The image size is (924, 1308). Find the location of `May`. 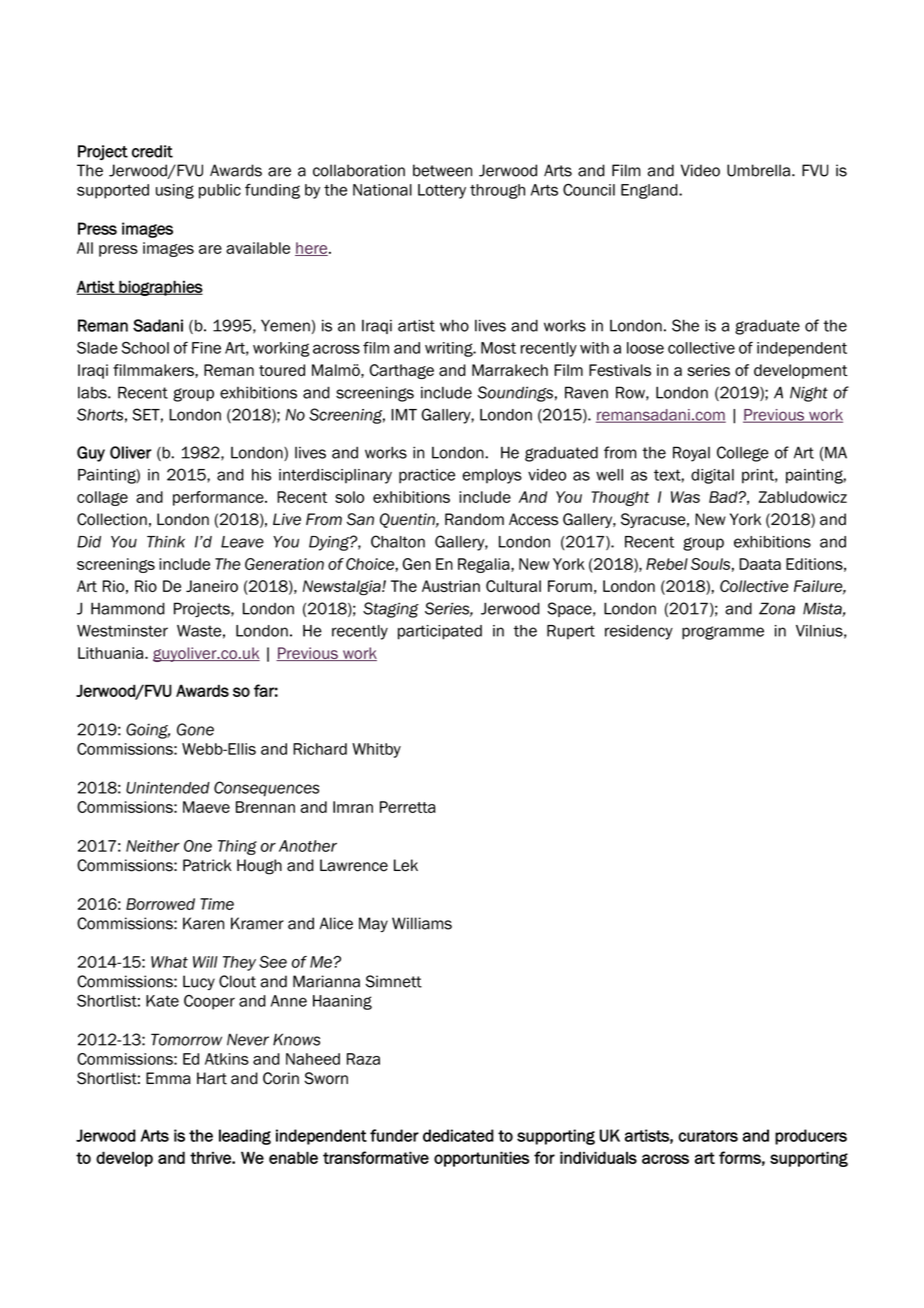

May is located at coordinates (373, 924).
